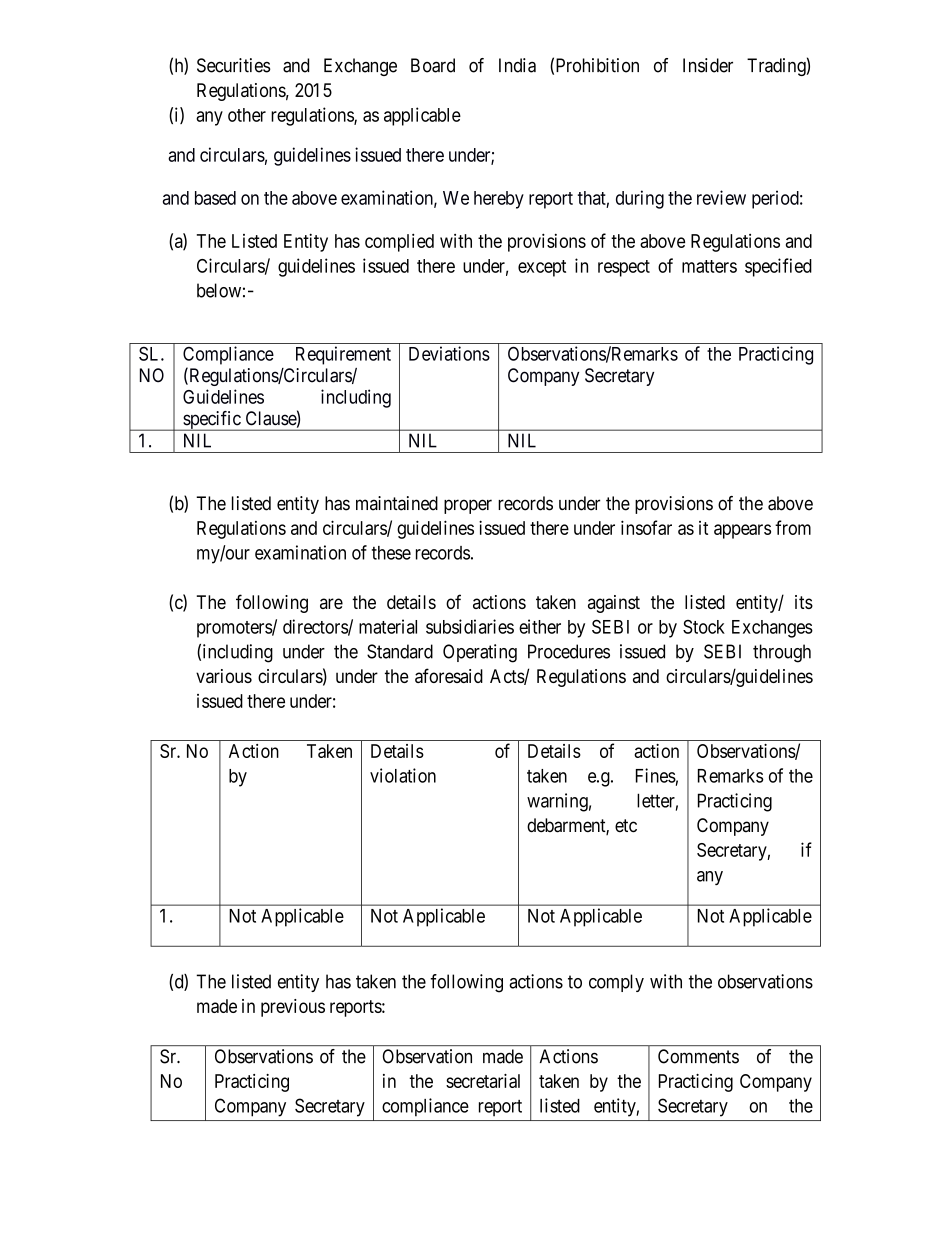  What do you see at coordinates (211, 421) in the screenshot?
I see `specific` at bounding box center [211, 421].
